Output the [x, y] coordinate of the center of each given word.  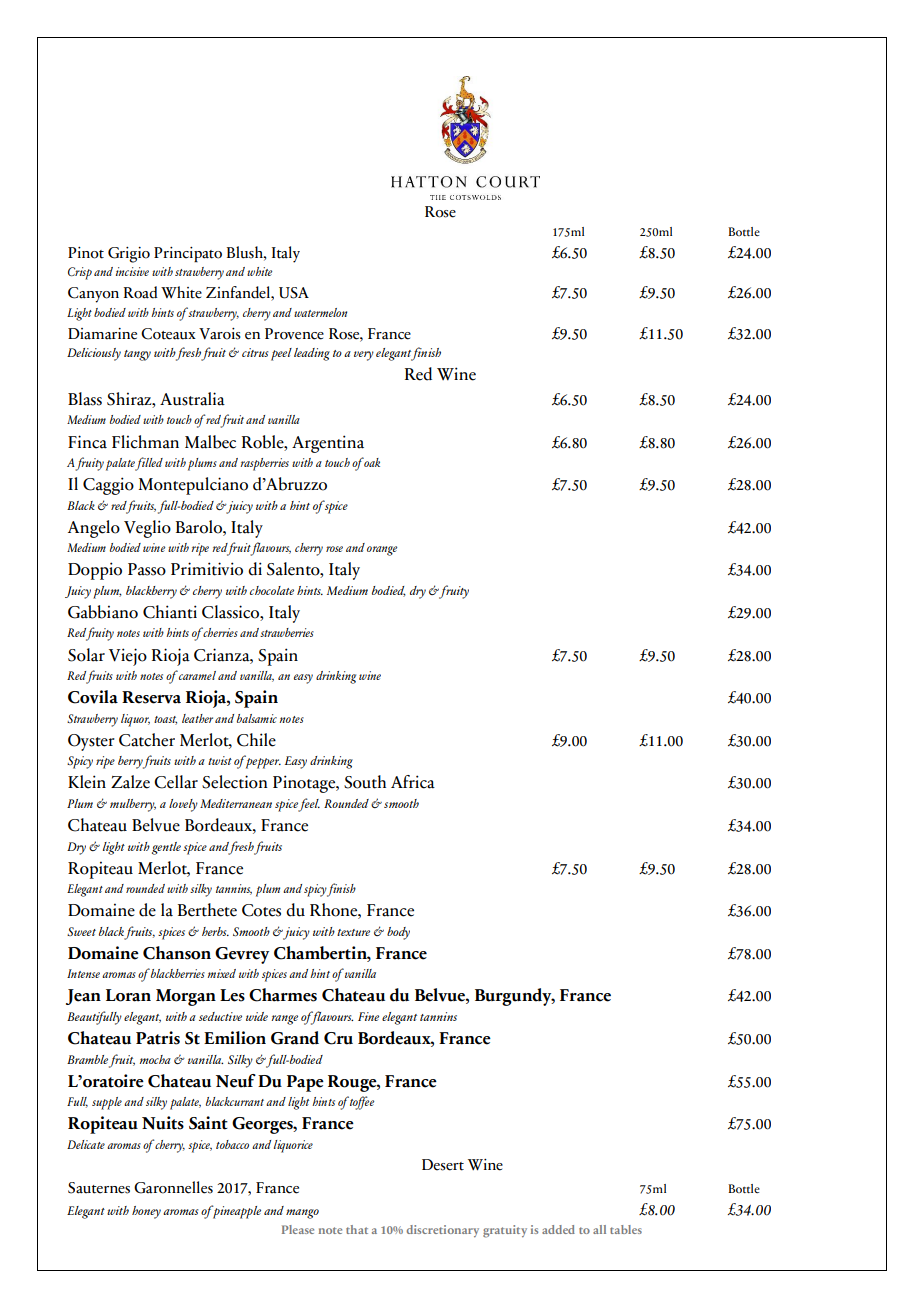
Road [141, 292]
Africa [413, 782]
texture [353, 932]
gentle [166, 848]
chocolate [272, 590]
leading [312, 354]
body [398, 933]
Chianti [170, 612]
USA [294, 293]
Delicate [86, 1144]
